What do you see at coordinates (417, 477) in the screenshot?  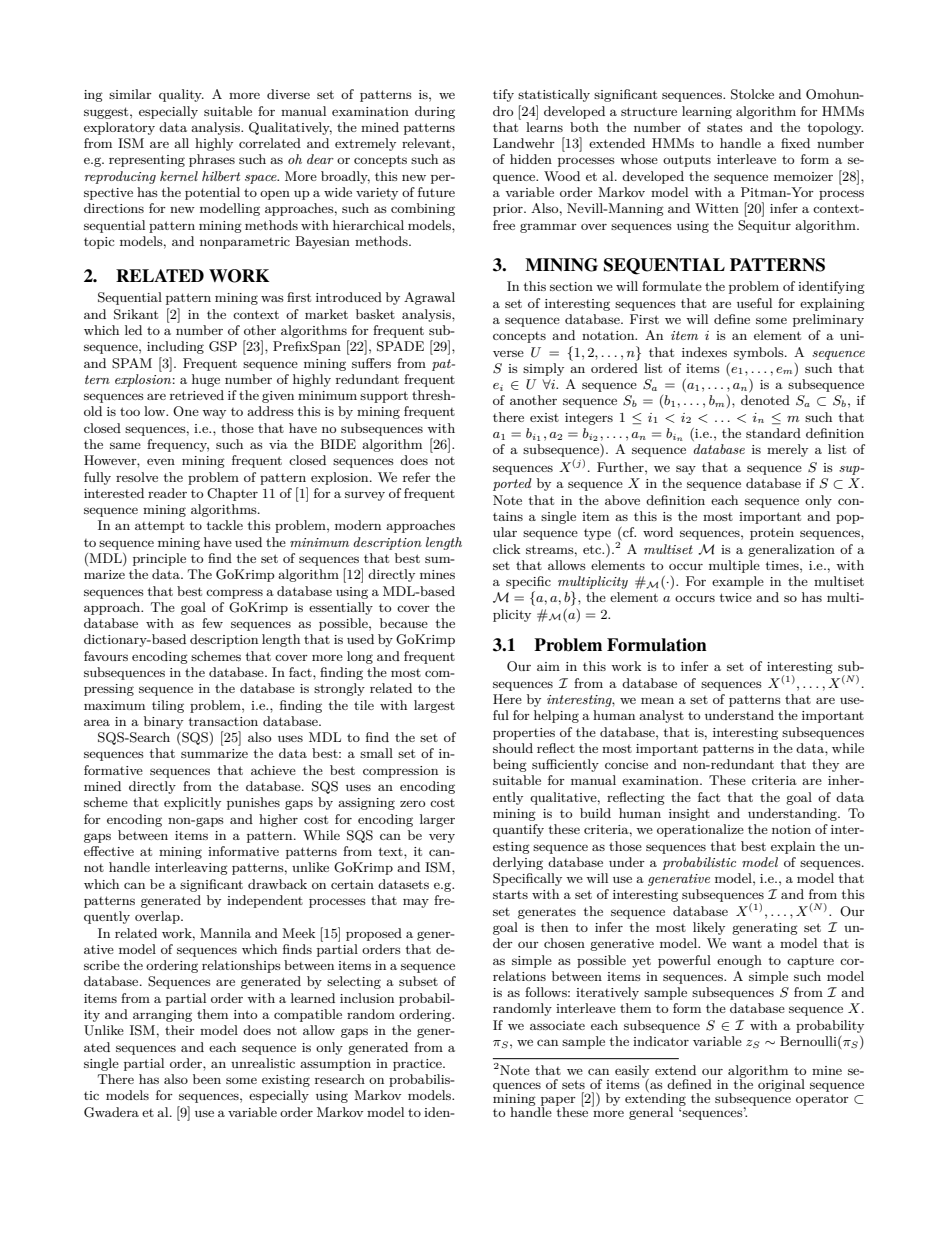 I see `refer` at bounding box center [417, 477].
